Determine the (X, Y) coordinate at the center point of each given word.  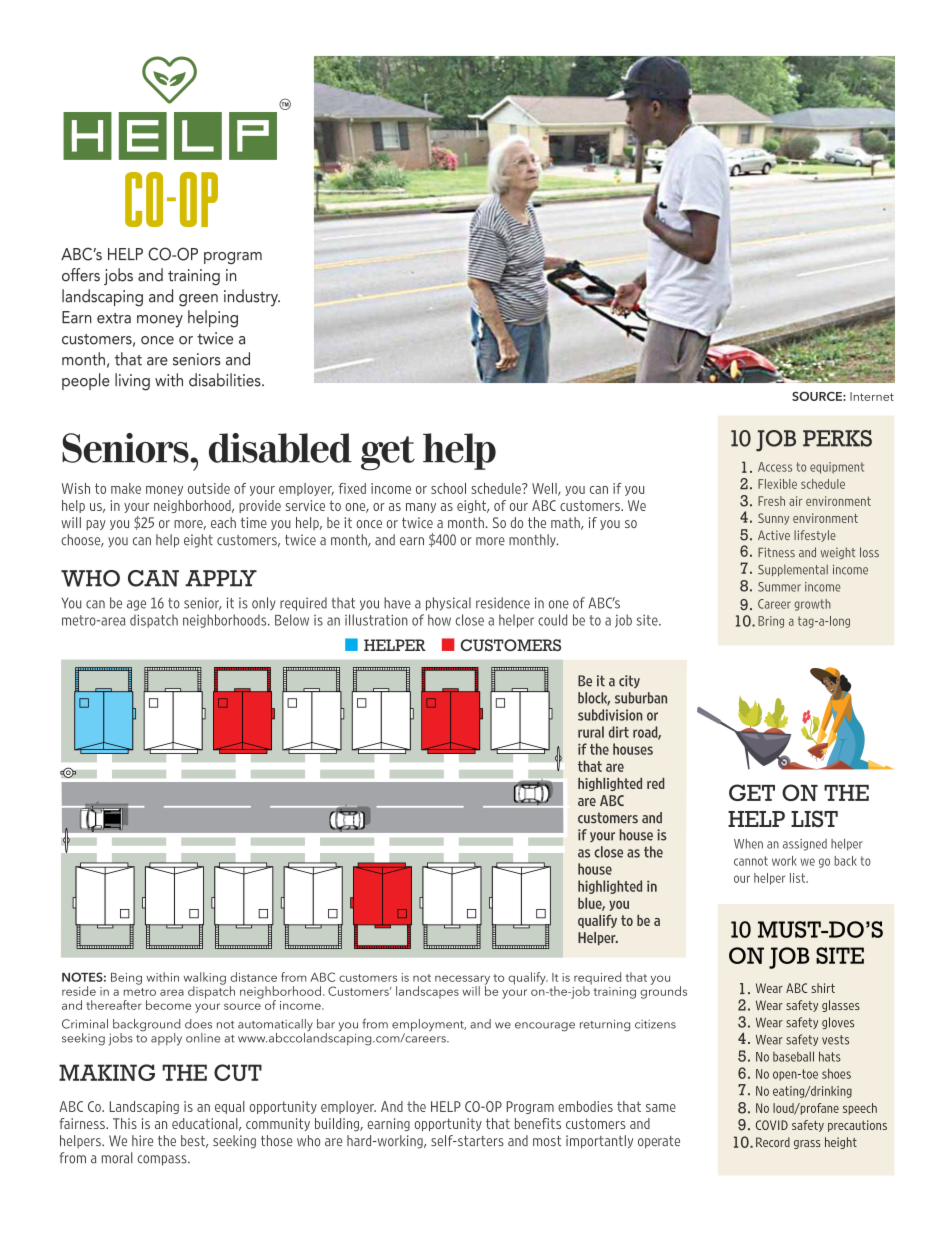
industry (252, 298)
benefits (538, 1123)
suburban (641, 698)
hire (142, 1140)
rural (591, 732)
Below (292, 620)
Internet (872, 396)
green (198, 300)
